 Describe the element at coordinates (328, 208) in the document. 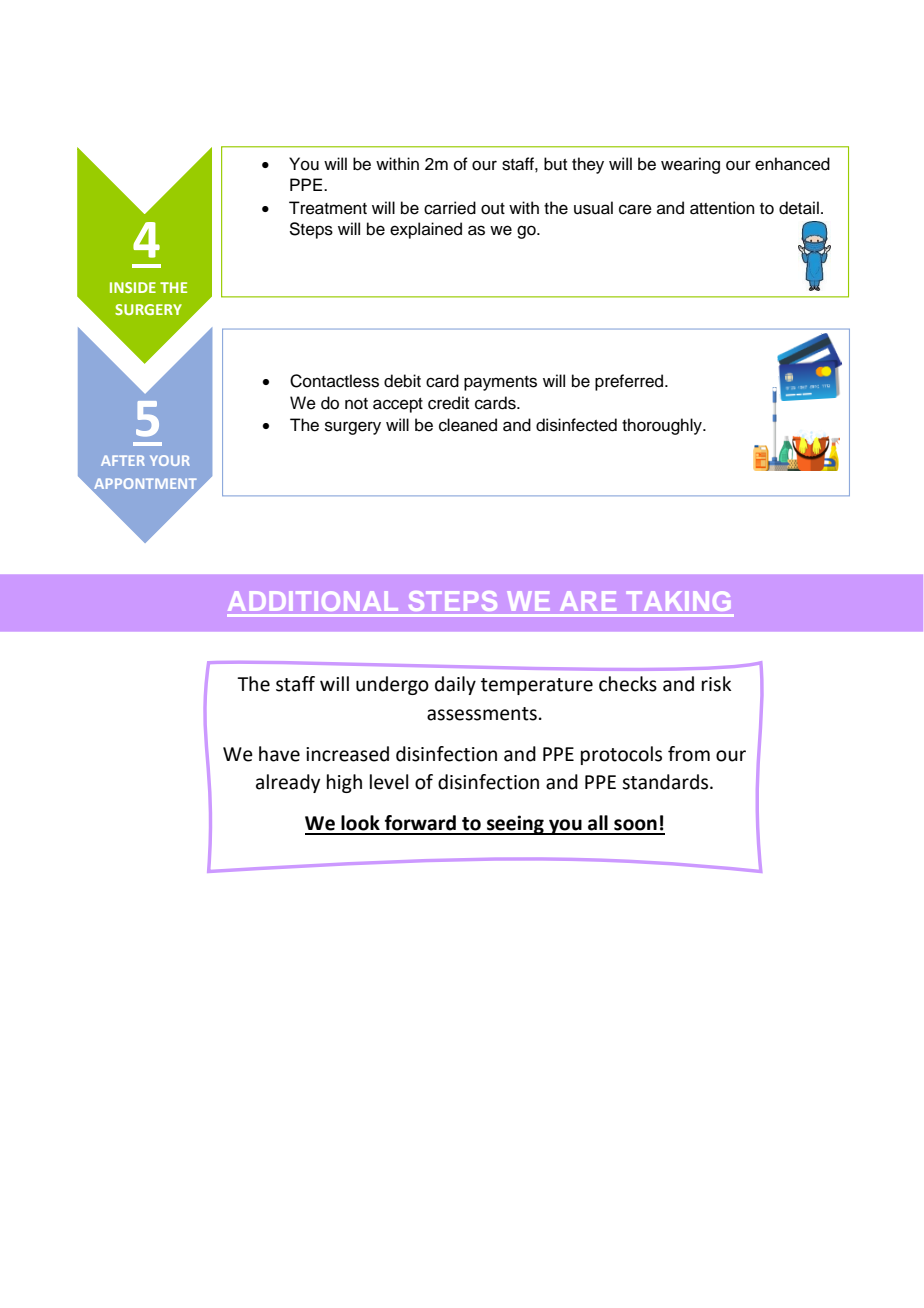

I see `Treatment` at that location.
